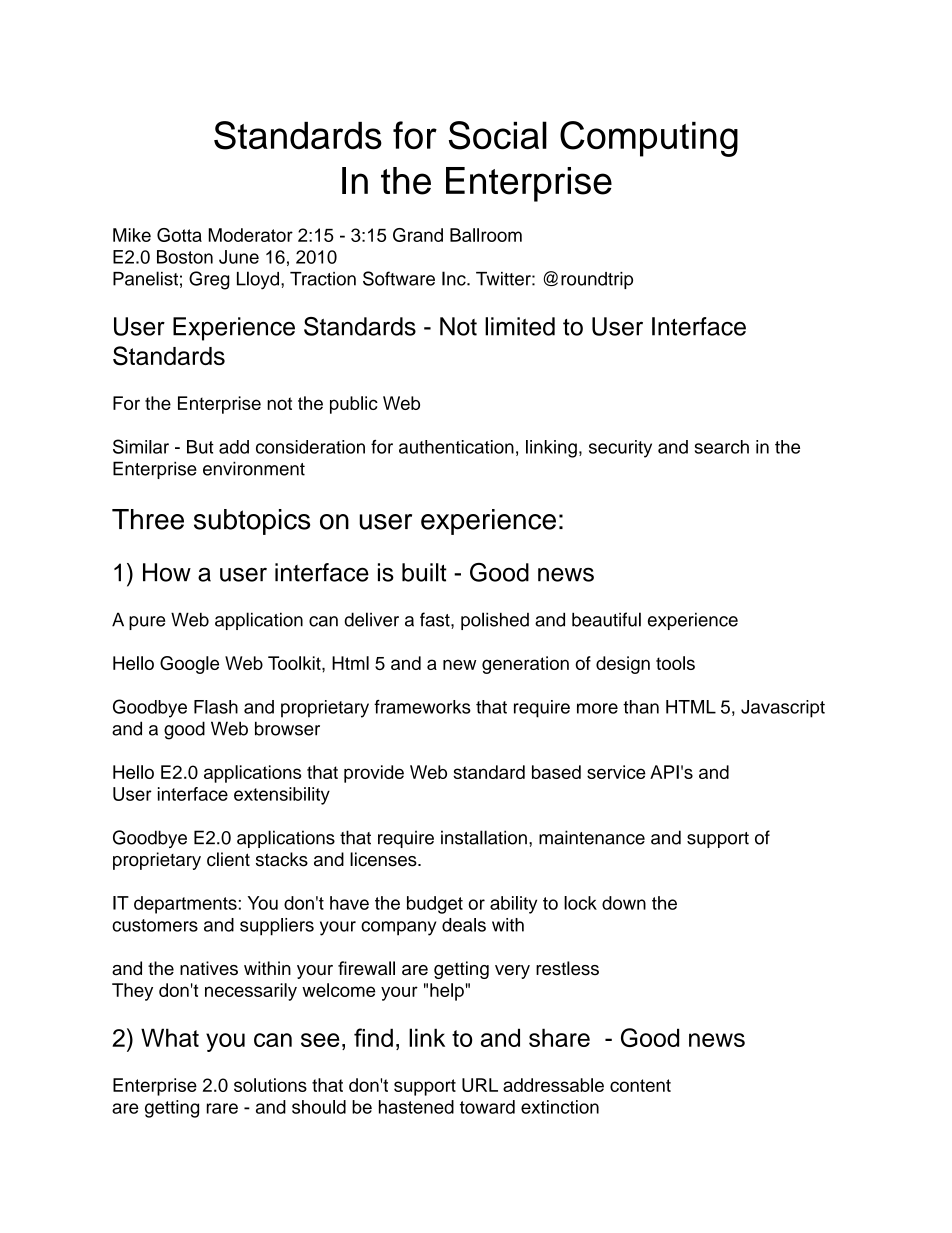 The image size is (952, 1233). What do you see at coordinates (480, 1085) in the screenshot?
I see `URL` at bounding box center [480, 1085].
